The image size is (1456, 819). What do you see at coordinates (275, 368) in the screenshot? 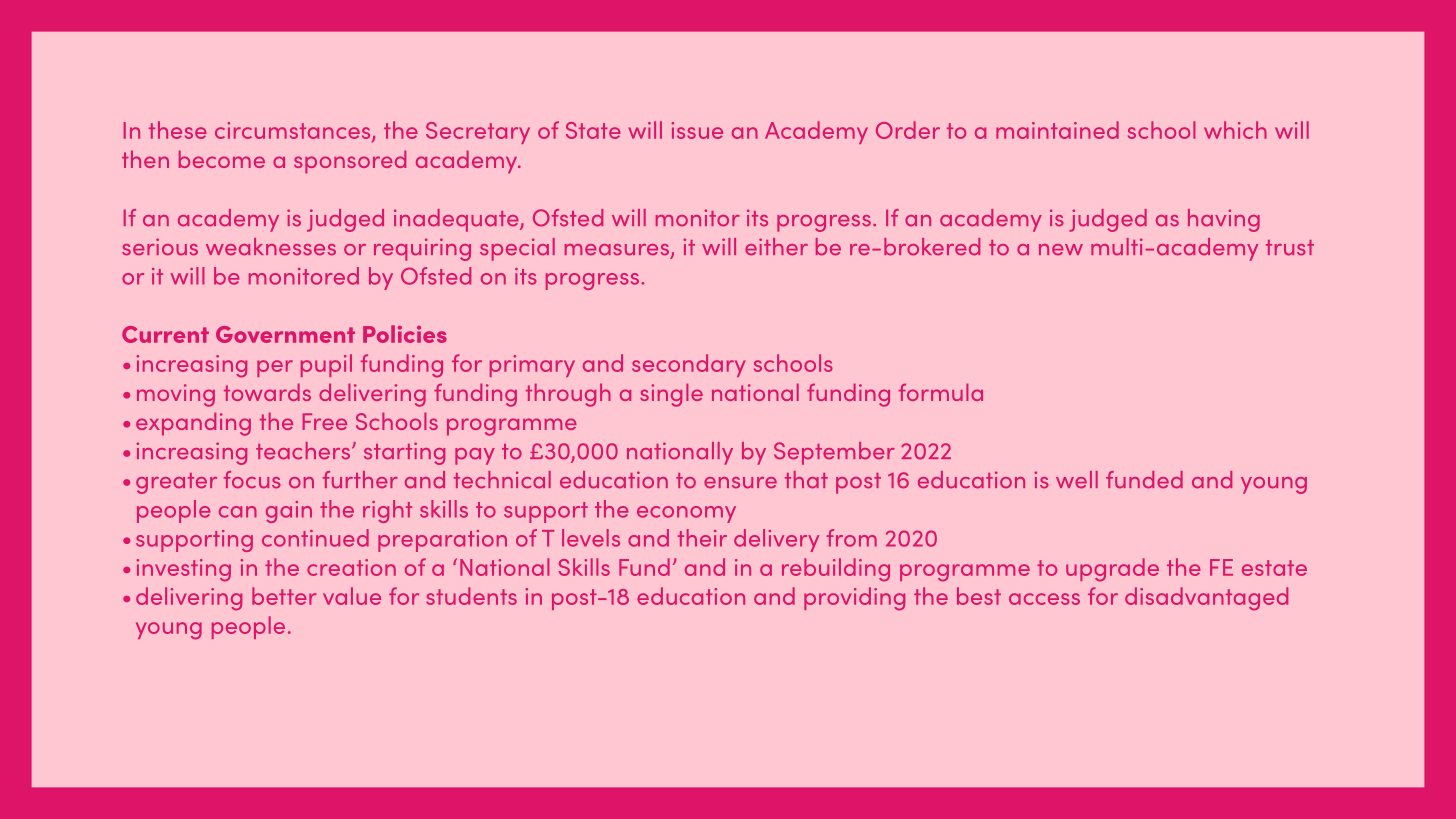
I see `per` at bounding box center [275, 368].
